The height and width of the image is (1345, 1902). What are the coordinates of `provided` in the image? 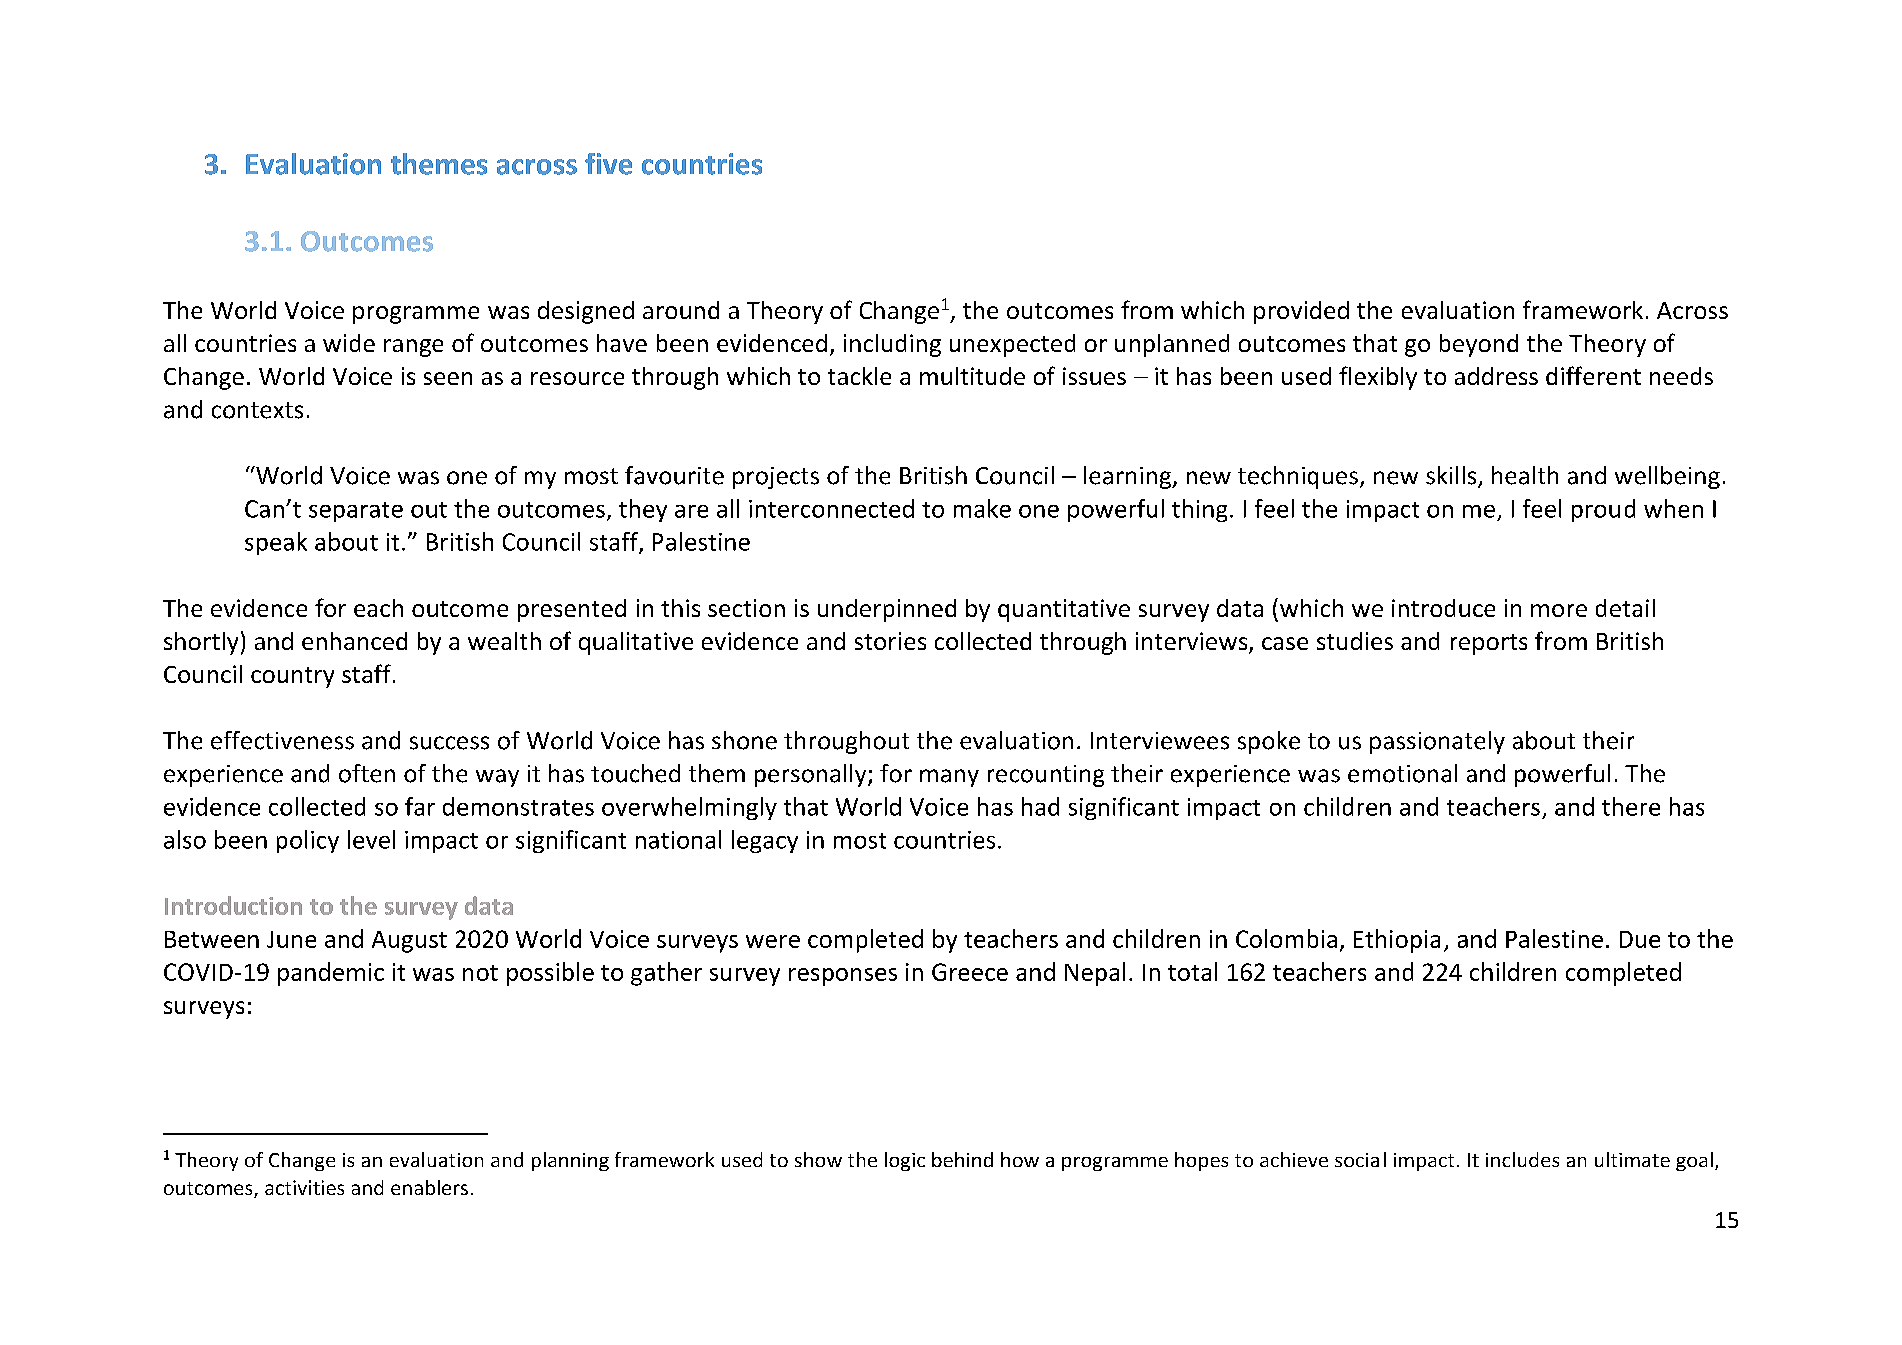 It's located at (1301, 312).
